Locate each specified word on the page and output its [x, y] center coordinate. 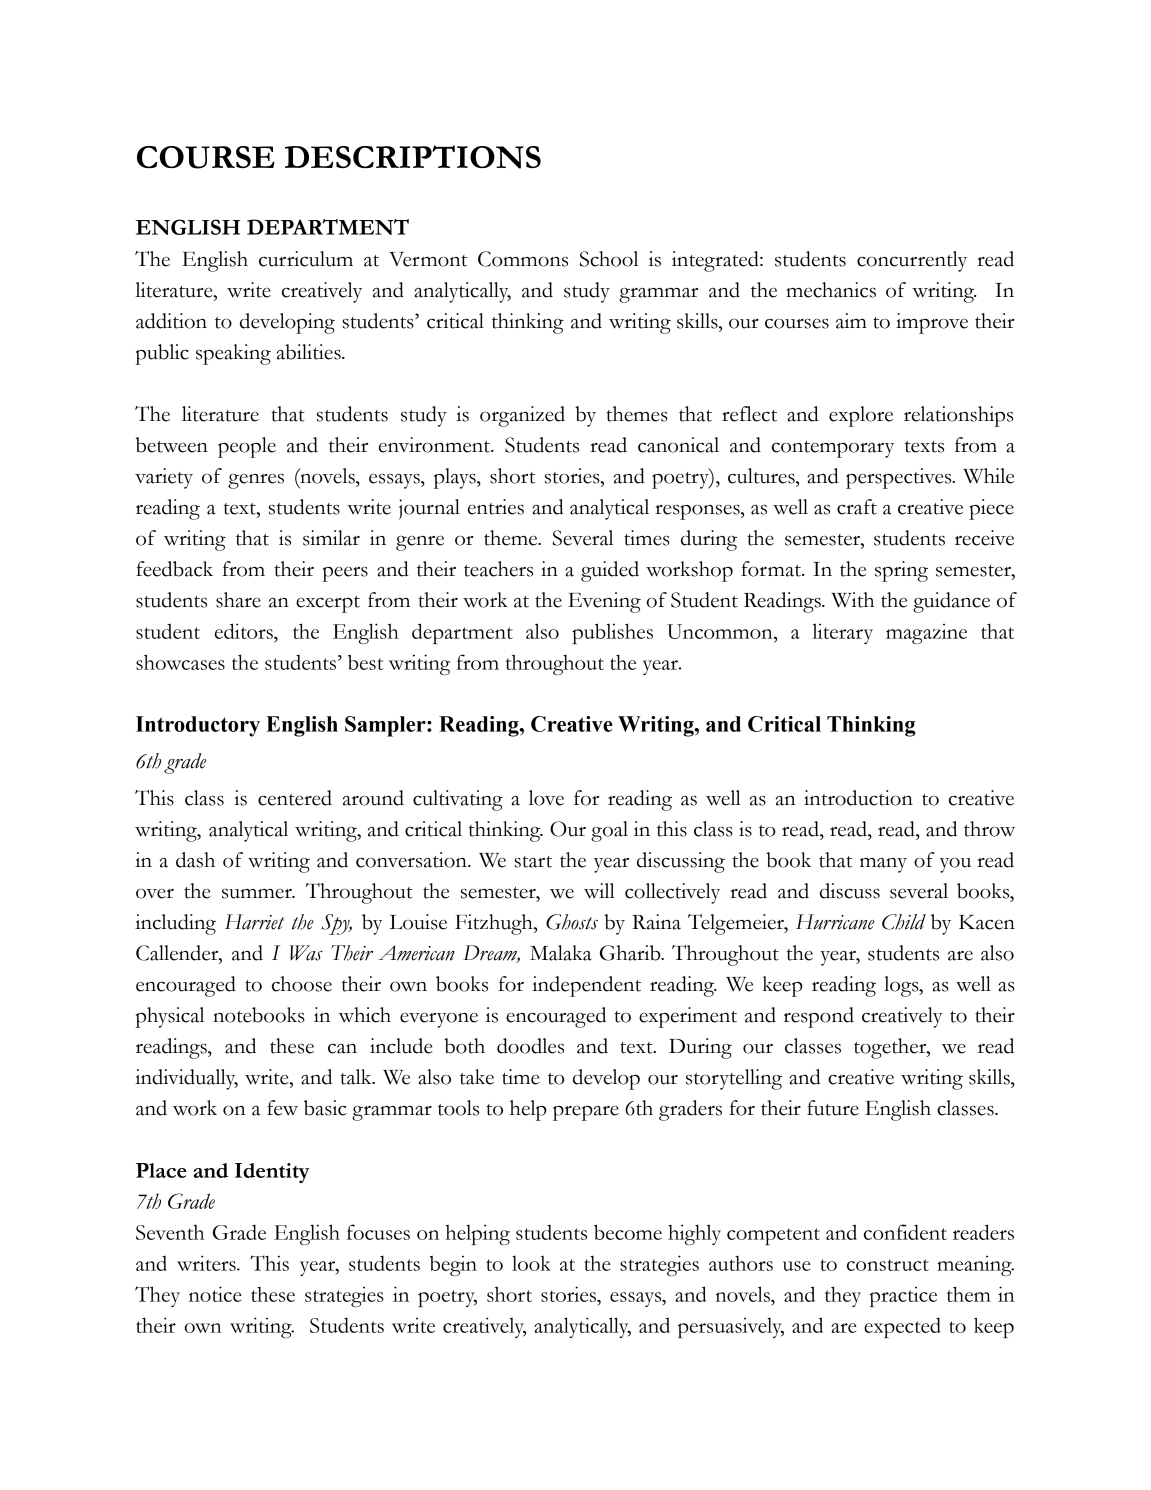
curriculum [306, 259]
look [531, 1263]
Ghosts [572, 922]
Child [904, 922]
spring [901, 571]
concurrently [912, 261]
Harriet [254, 922]
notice [215, 1294]
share [238, 600]
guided [610, 571]
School [609, 259]
